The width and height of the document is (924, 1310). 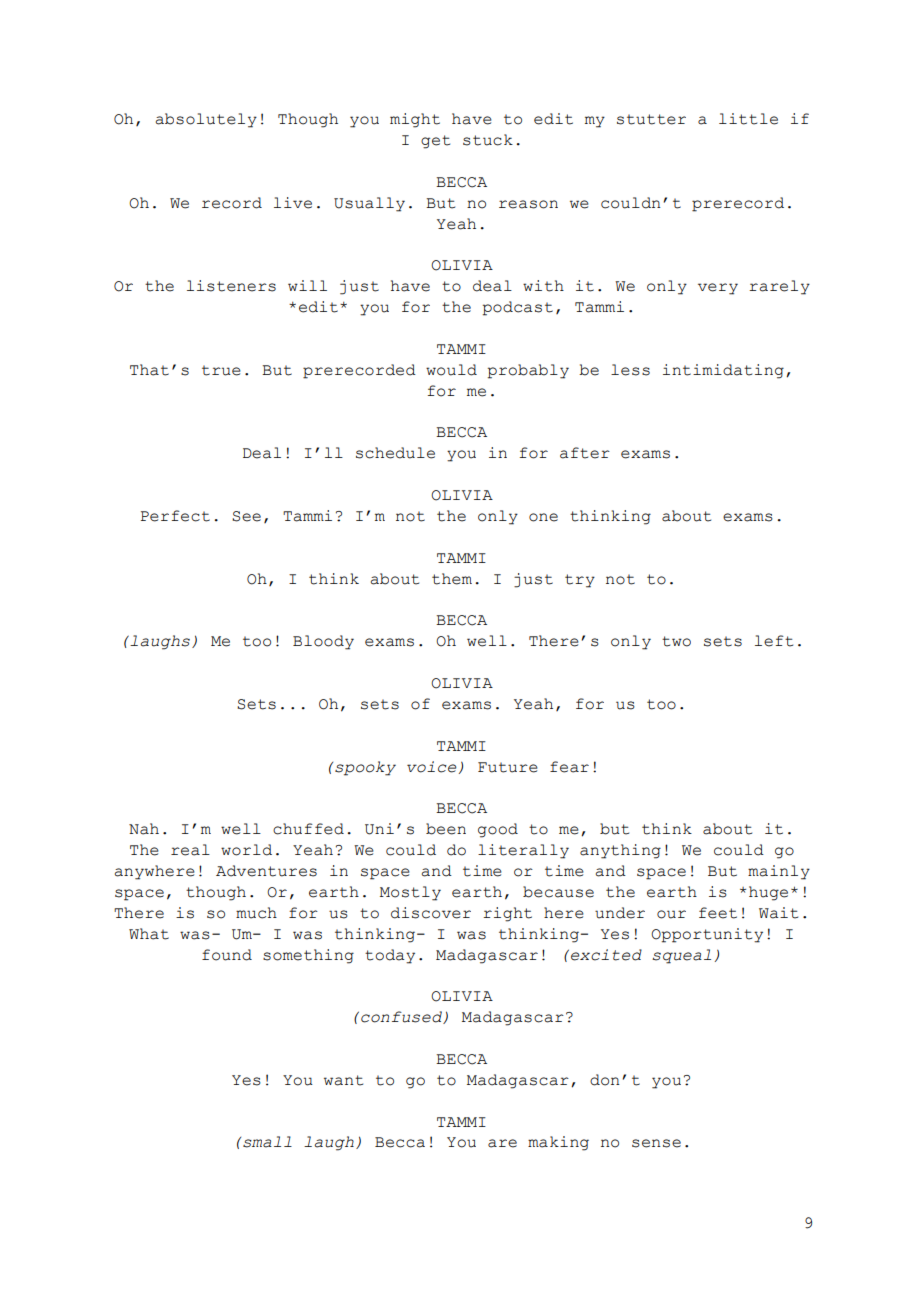 I want to click on absolutely, so click(x=206, y=120).
